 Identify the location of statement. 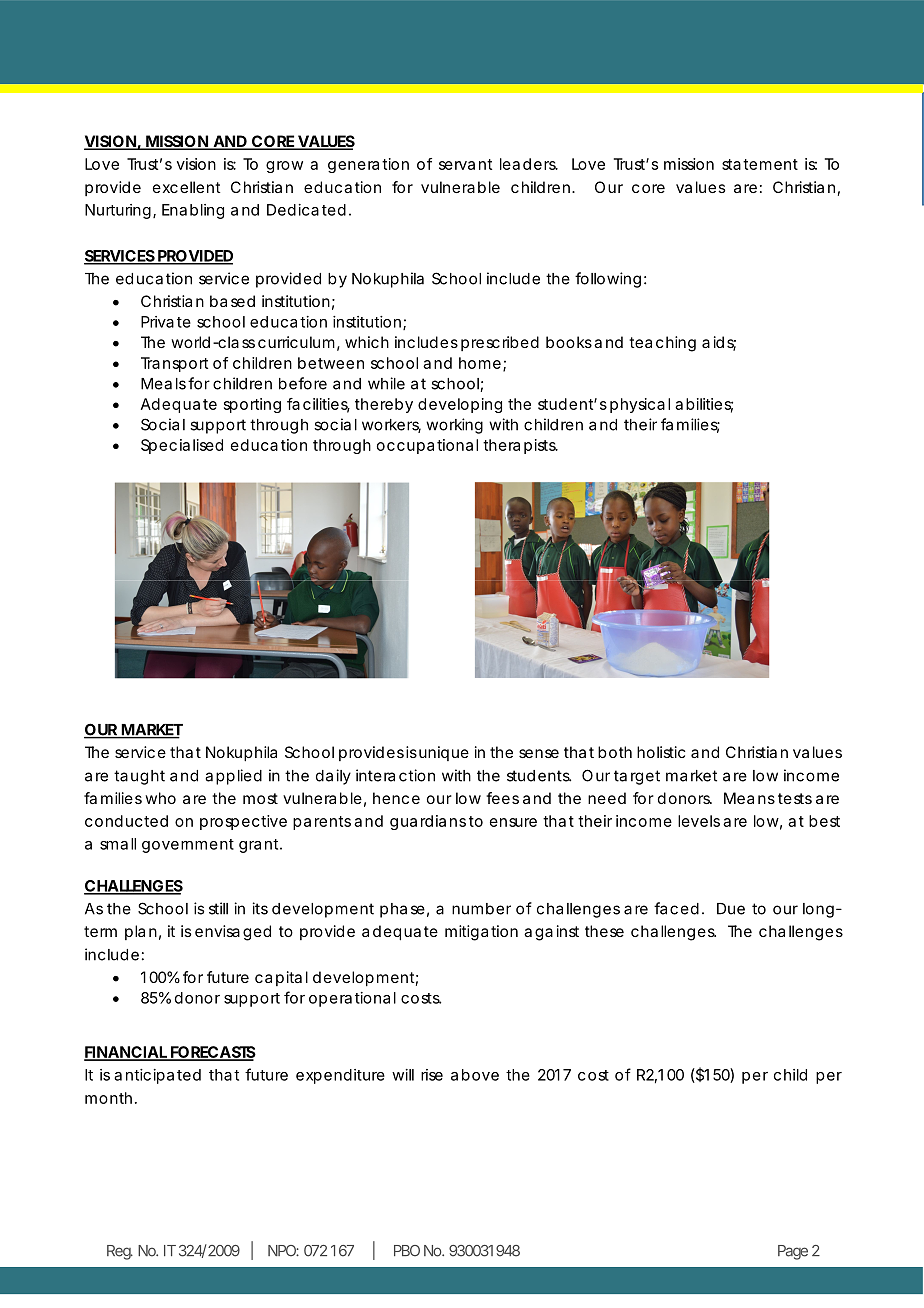
(760, 164).
